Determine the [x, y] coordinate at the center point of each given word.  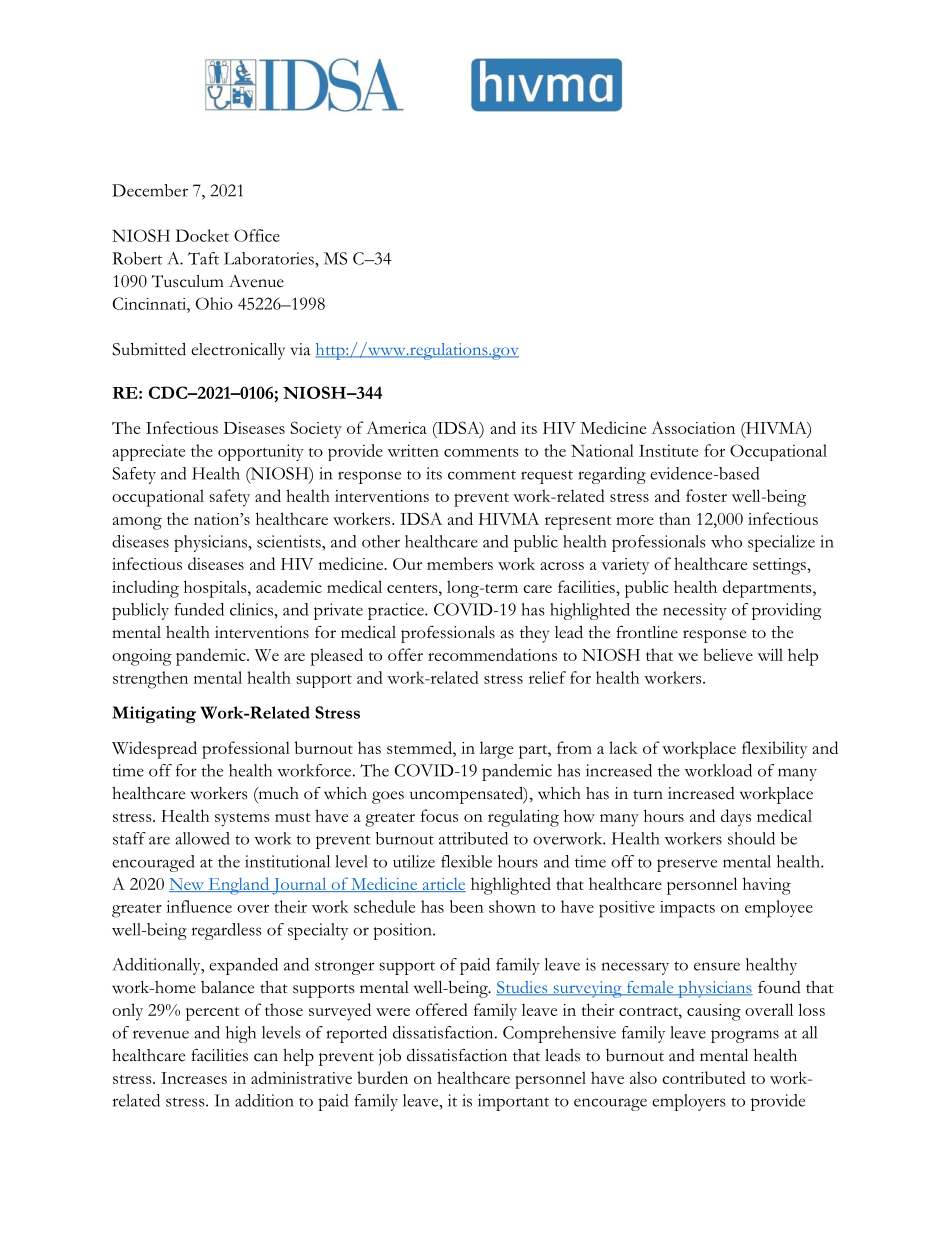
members [460, 563]
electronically [238, 351]
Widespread [154, 750]
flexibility [774, 750]
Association [693, 427]
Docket [202, 235]
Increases [194, 1078]
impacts [687, 909]
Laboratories [270, 258]
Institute [668, 450]
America [396, 427]
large [496, 750]
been [467, 906]
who [726, 541]
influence [199, 906]
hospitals [216, 589]
